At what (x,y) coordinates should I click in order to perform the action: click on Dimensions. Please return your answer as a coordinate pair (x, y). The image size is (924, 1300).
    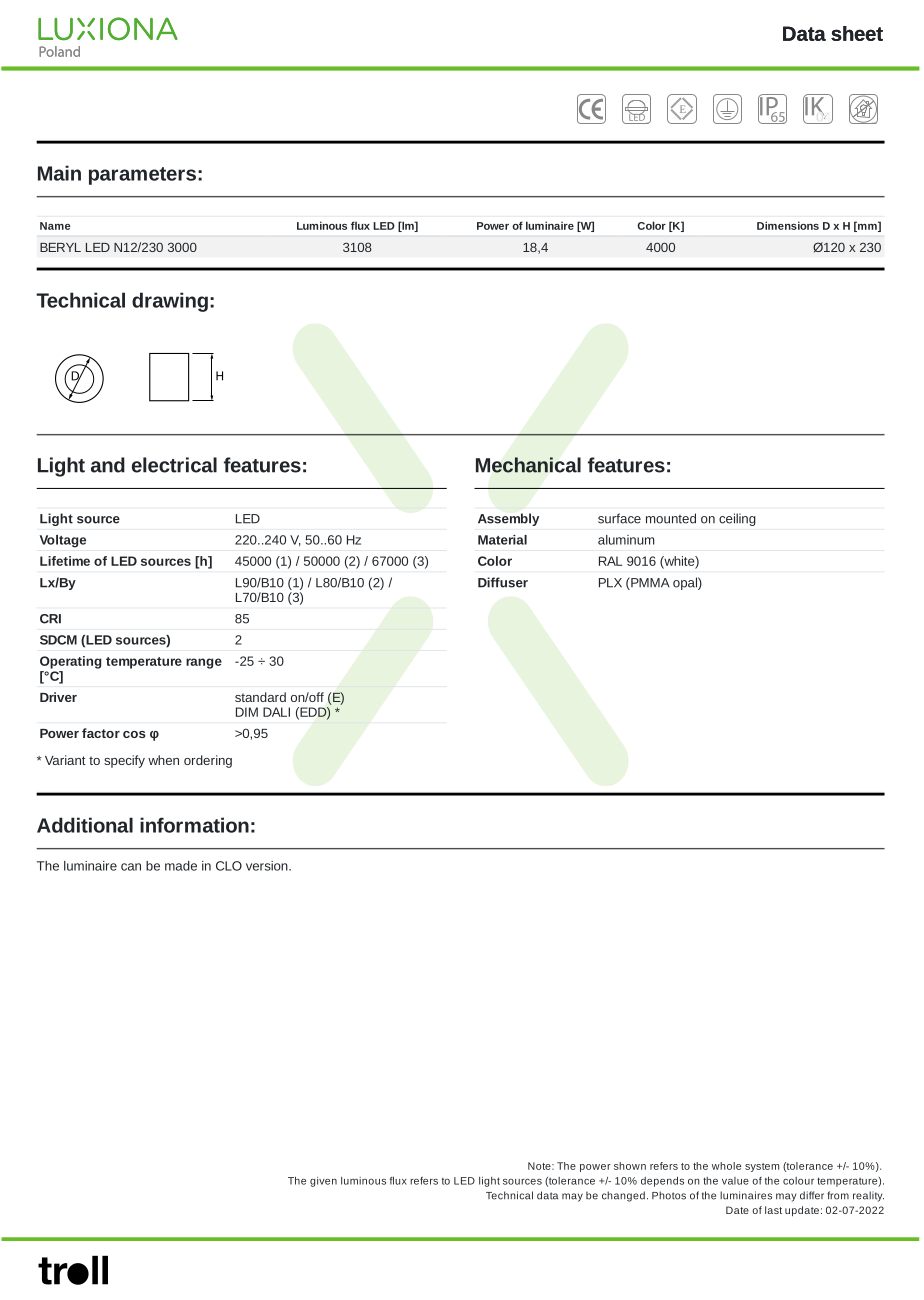
    Looking at the image, I should click on (788, 225).
